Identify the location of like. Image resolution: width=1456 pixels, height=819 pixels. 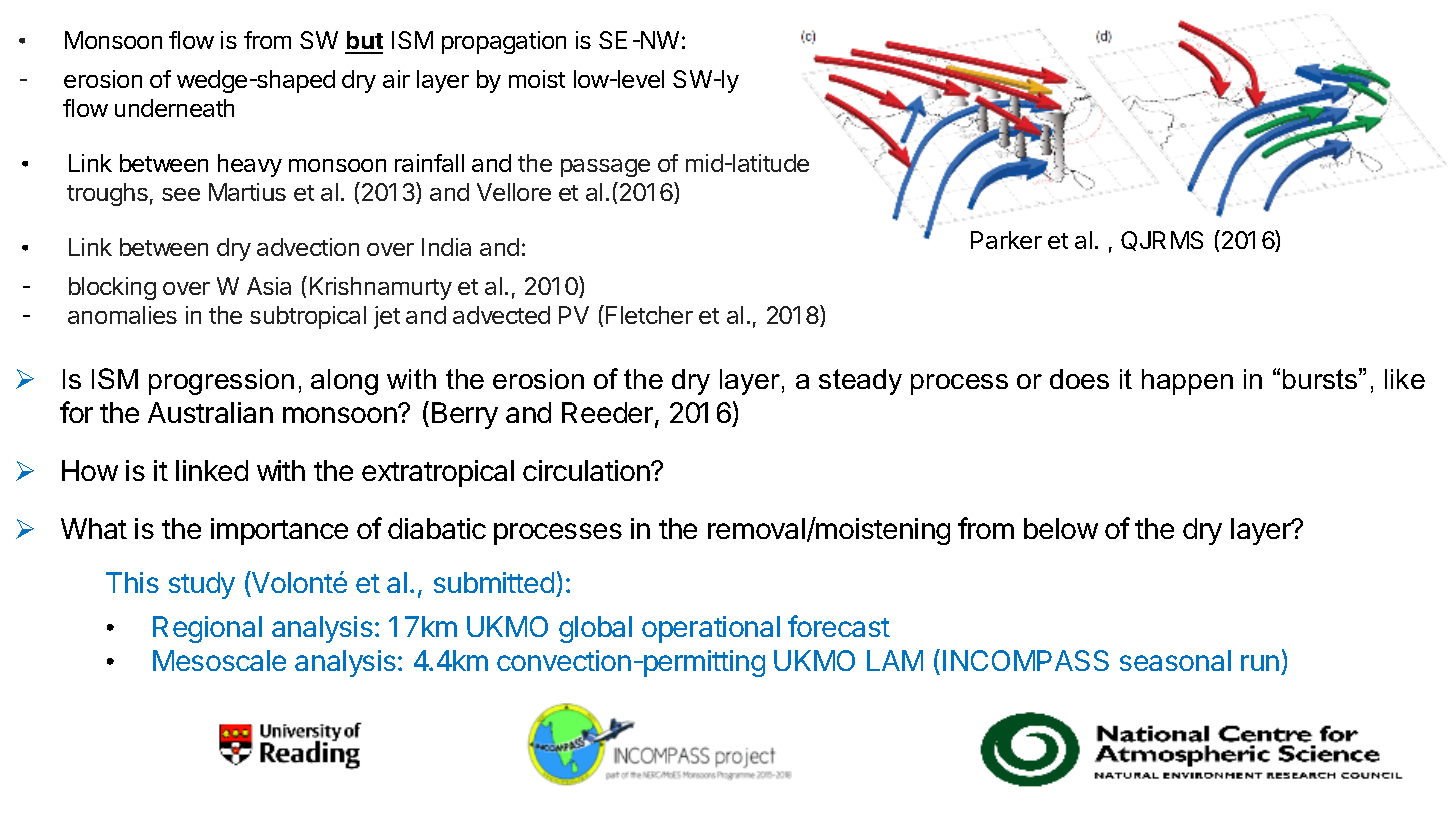
(1405, 379).
